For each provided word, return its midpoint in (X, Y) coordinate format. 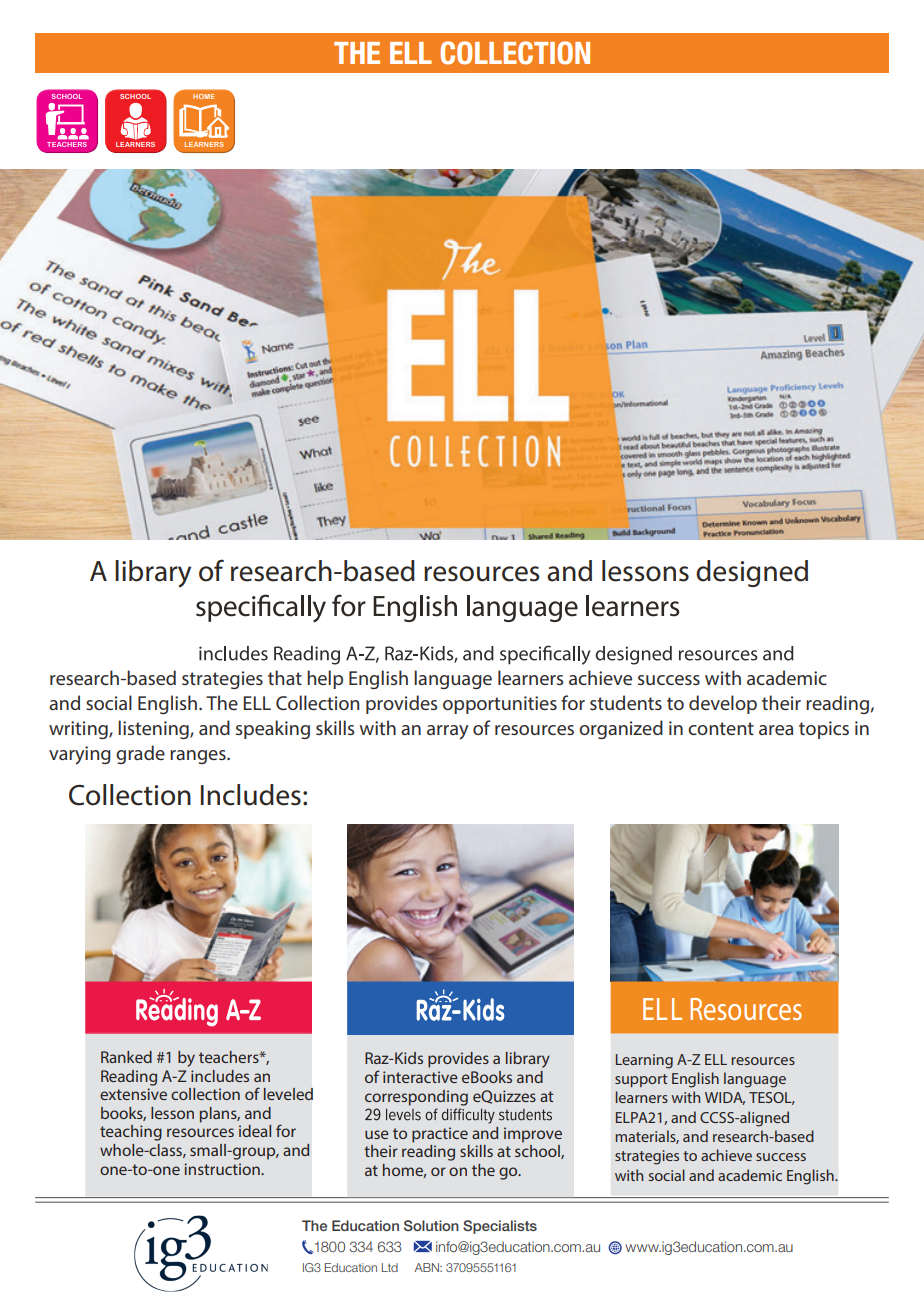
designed (752, 573)
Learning (644, 1061)
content (721, 728)
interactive (420, 1077)
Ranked (126, 1057)
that (285, 677)
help (325, 679)
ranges (199, 757)
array (447, 732)
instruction (223, 1169)
